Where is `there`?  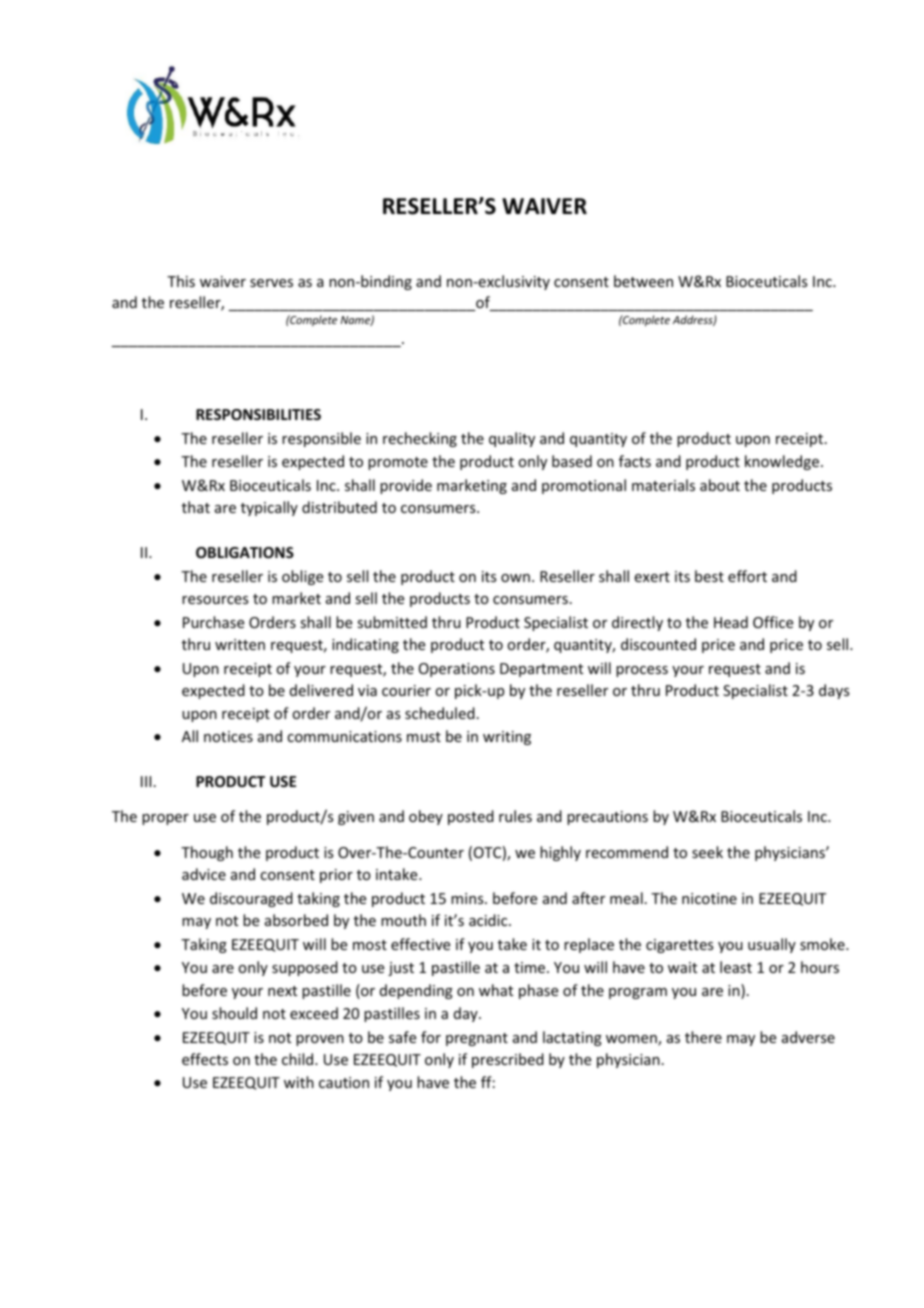 there is located at coordinates (703, 1037).
